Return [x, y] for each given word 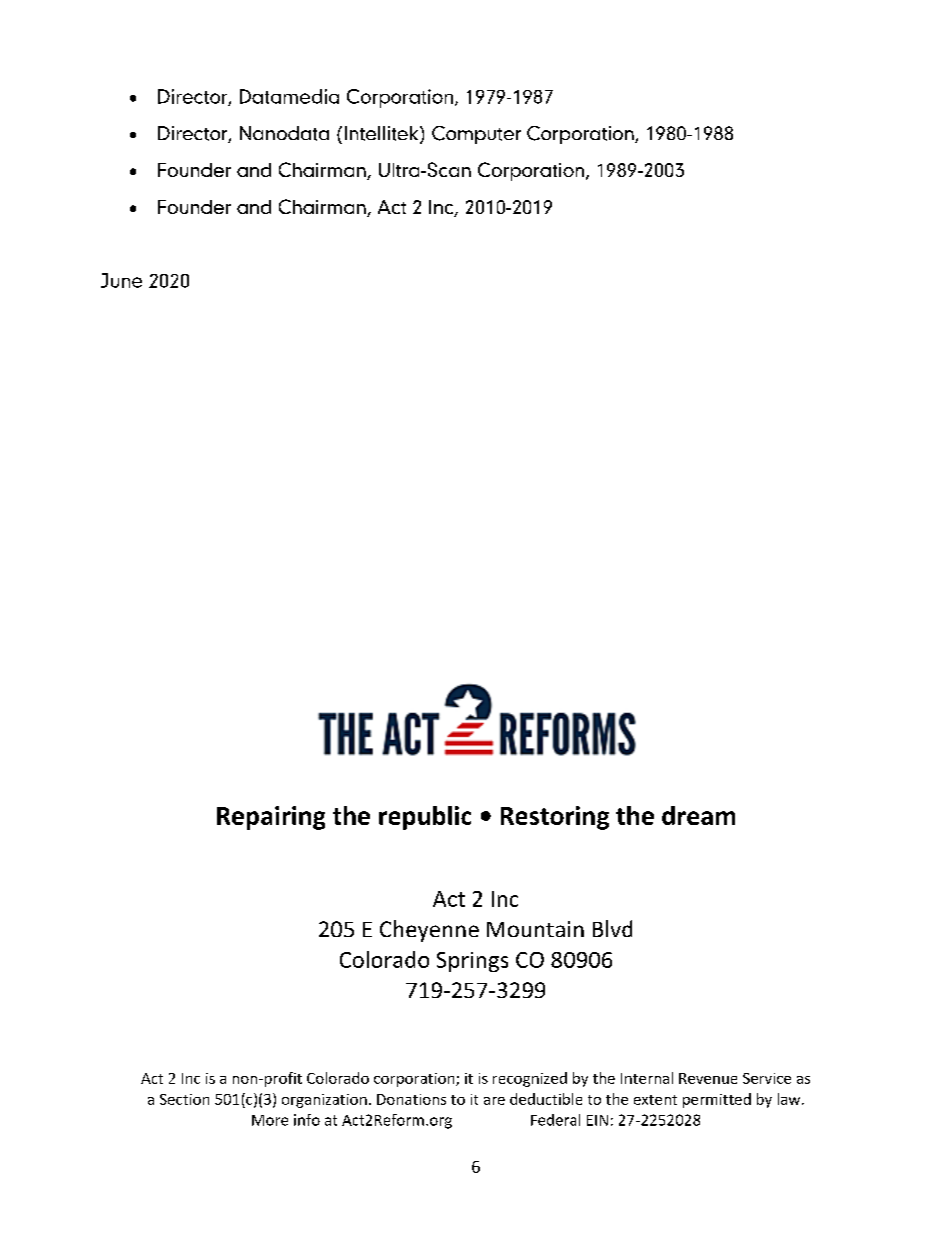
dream [698, 815]
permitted [717, 1100]
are [494, 1101]
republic [425, 818]
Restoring [555, 818]
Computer [476, 135]
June [121, 280]
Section [184, 1099]
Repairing [271, 818]
